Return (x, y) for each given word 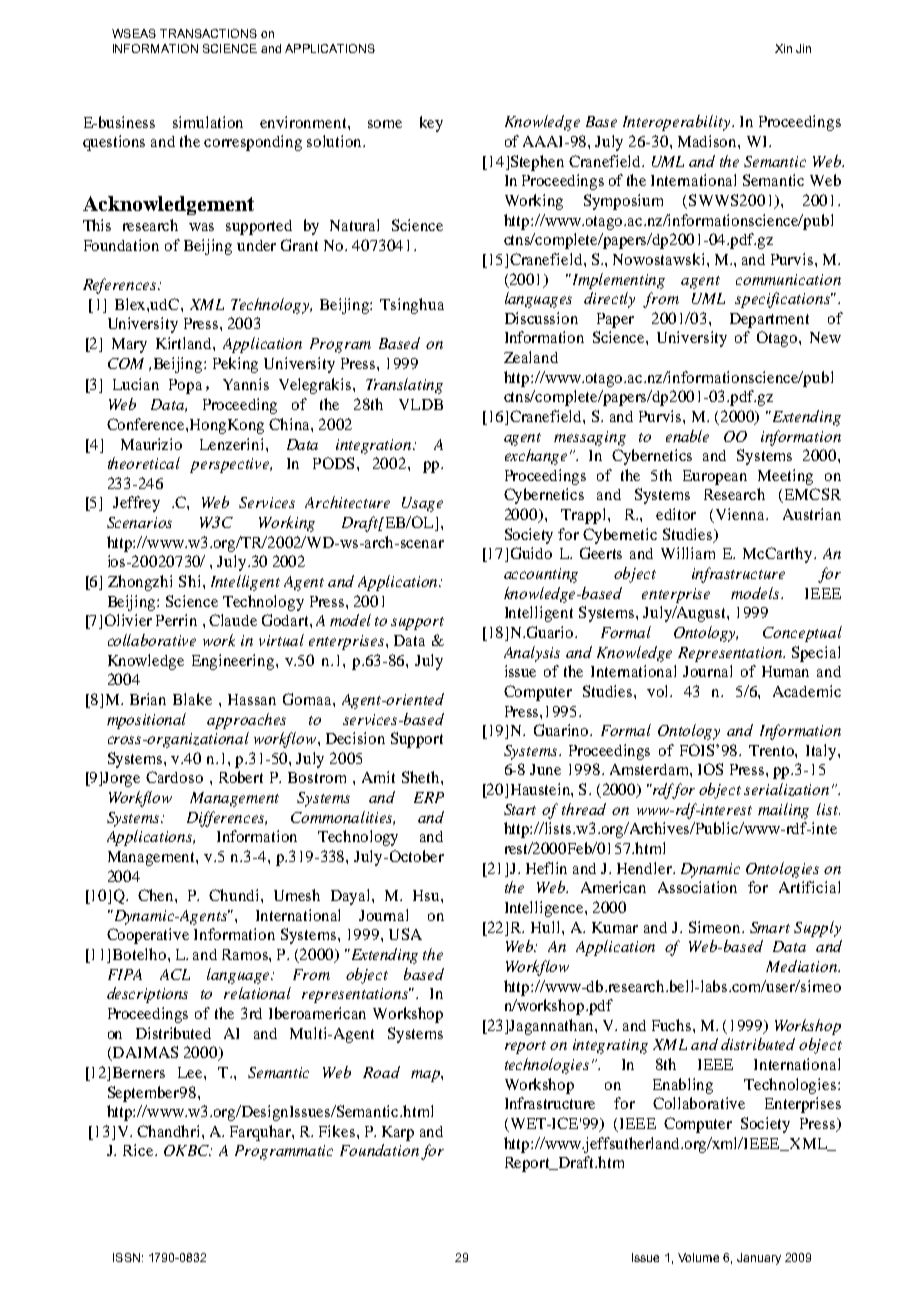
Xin (783, 48)
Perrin (176, 620)
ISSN (126, 1257)
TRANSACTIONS (208, 33)
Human (785, 671)
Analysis (532, 654)
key (431, 124)
